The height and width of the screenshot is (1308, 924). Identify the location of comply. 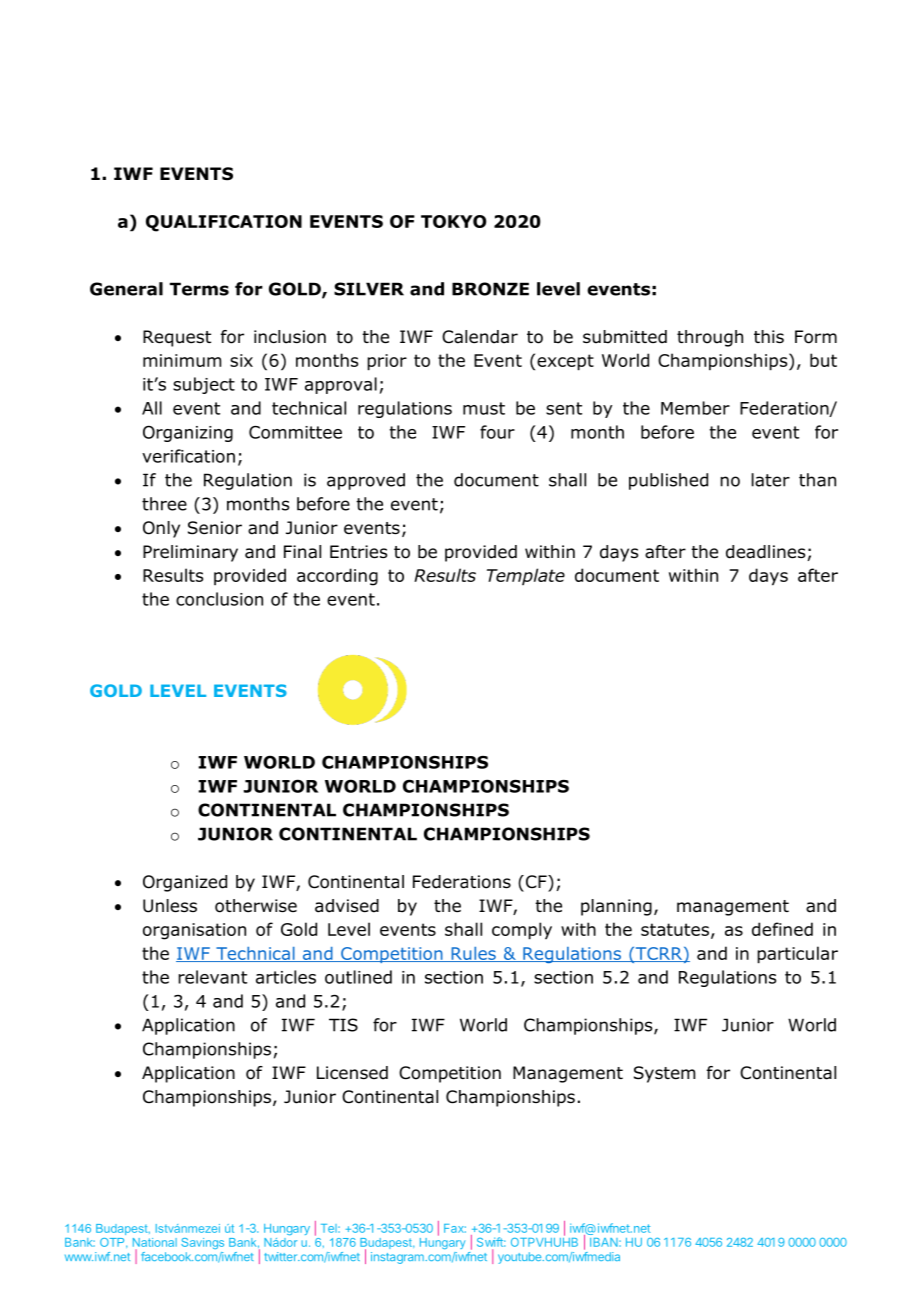
(522, 931).
